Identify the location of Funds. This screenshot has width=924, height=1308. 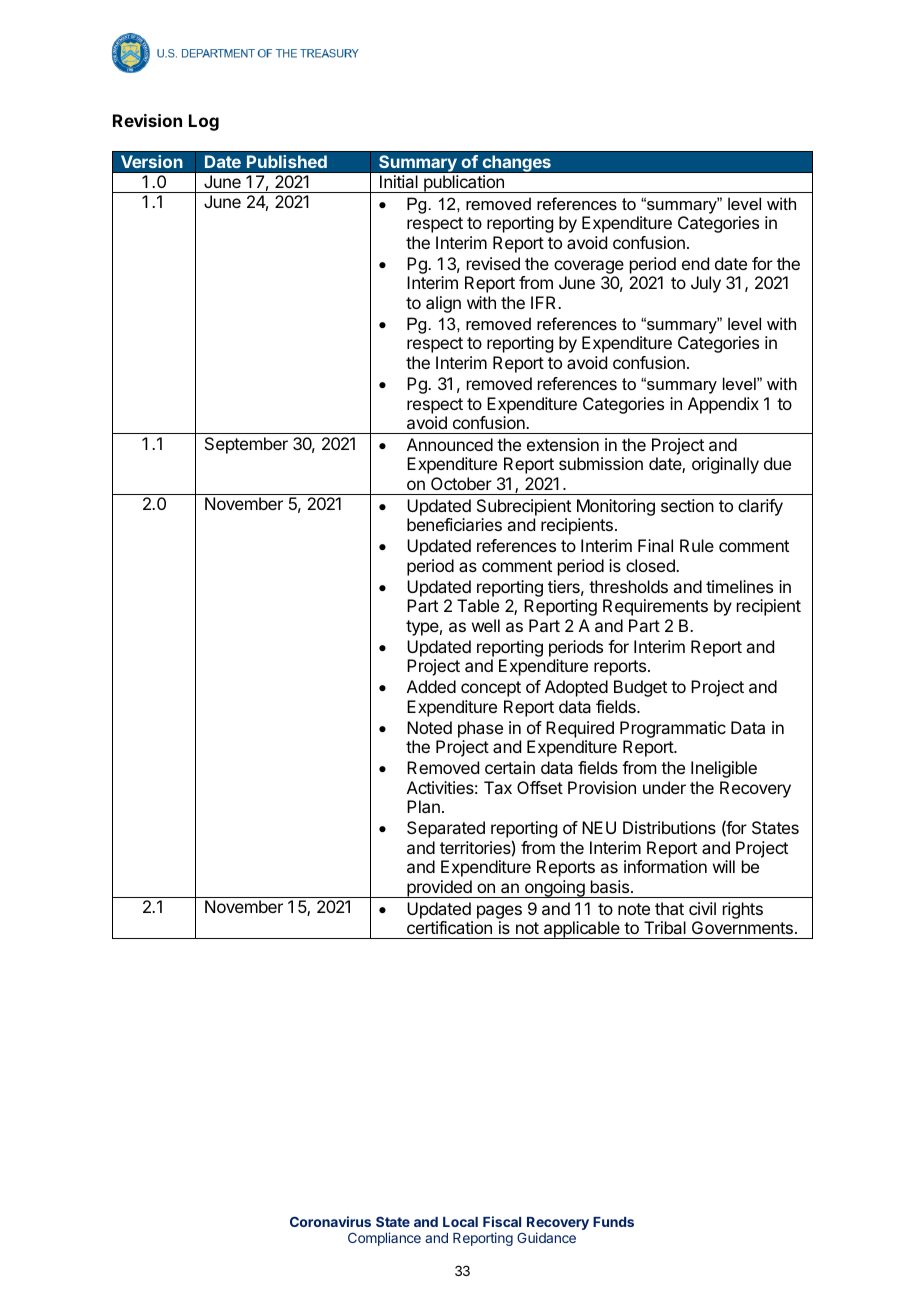
(613, 1222).
